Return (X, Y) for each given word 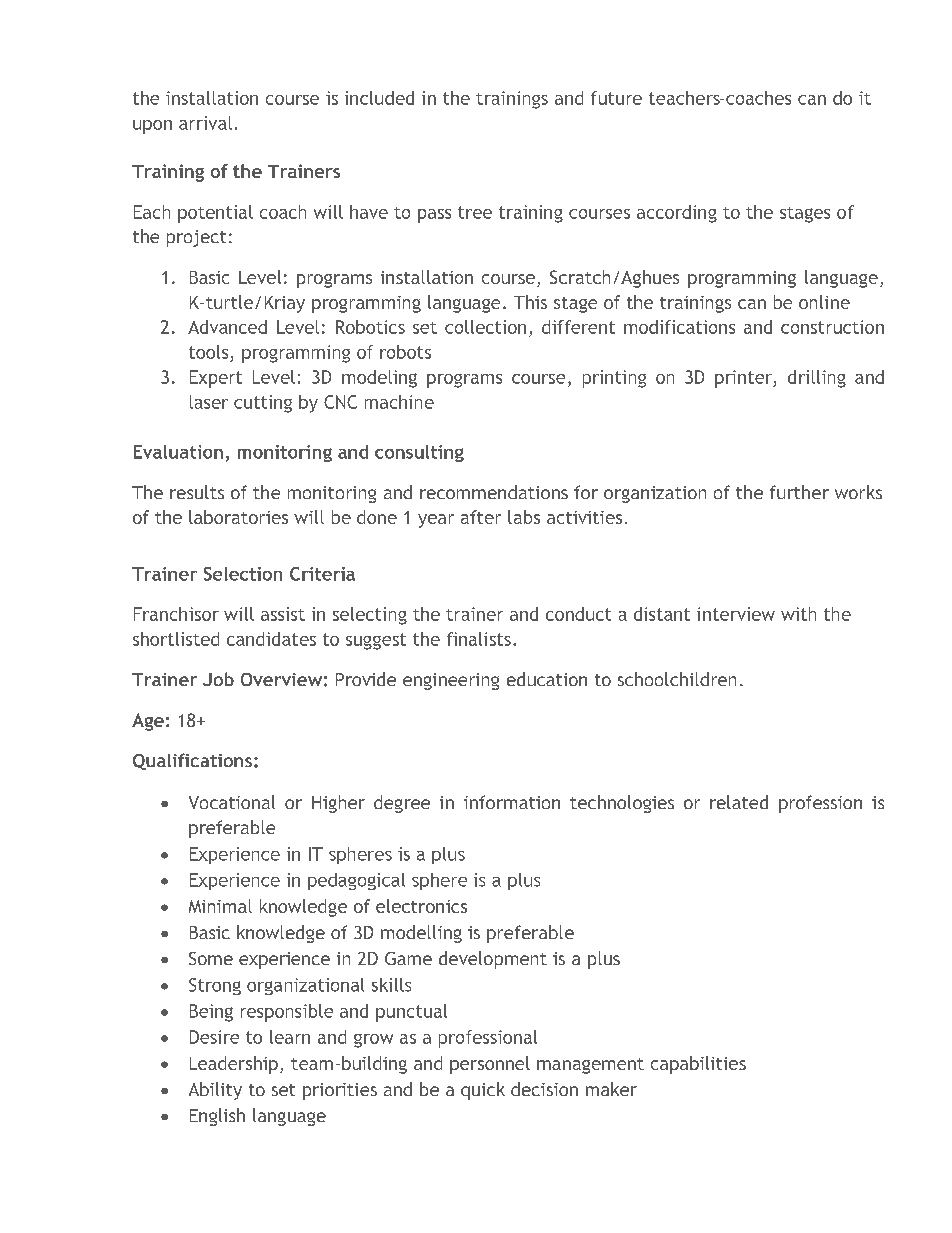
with (798, 614)
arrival (205, 123)
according (677, 214)
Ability (215, 1091)
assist (283, 614)
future (616, 98)
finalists (479, 639)
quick (483, 1091)
